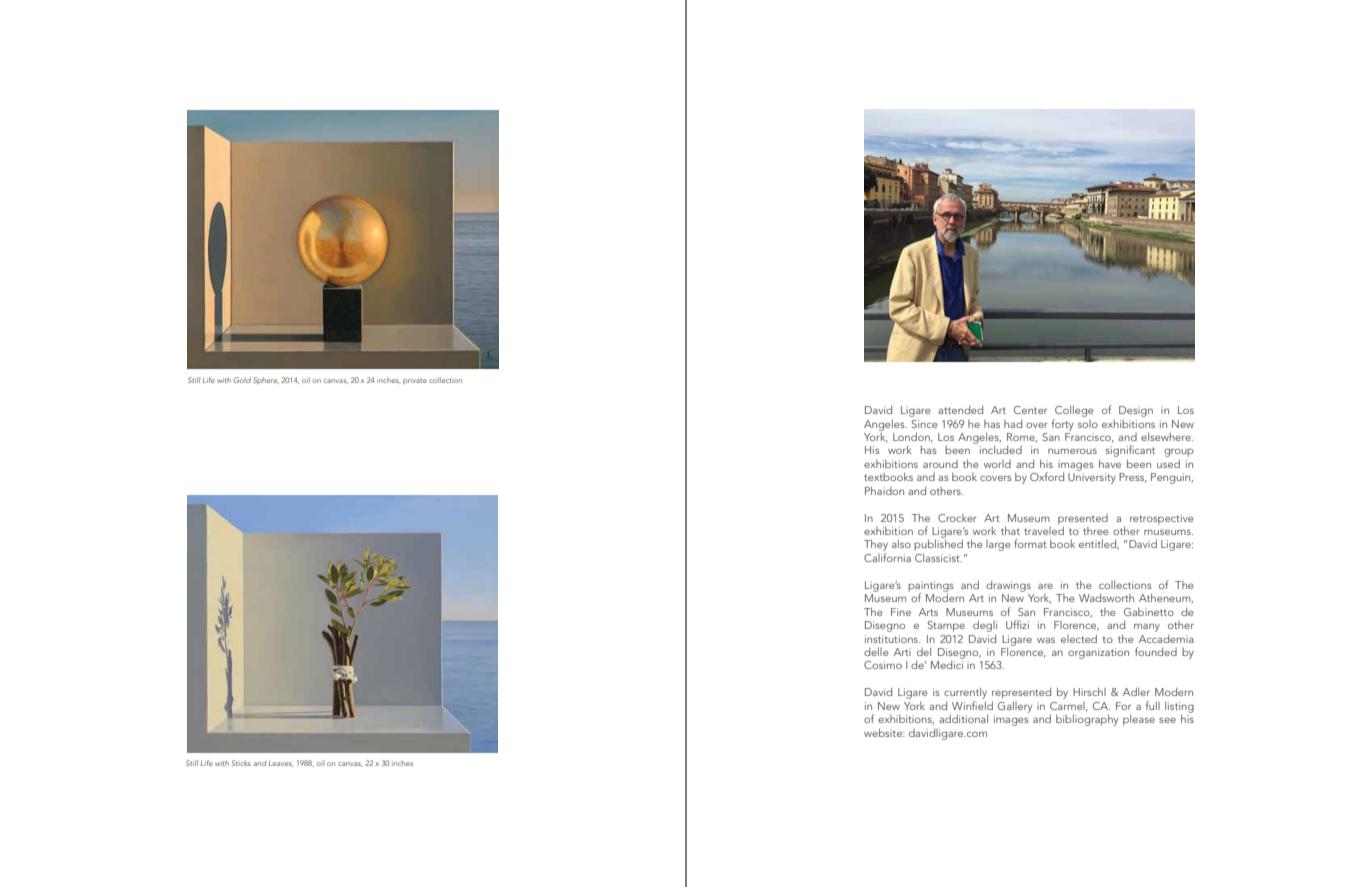 This image has width=1372, height=887. I want to click on College, so click(1074, 411).
